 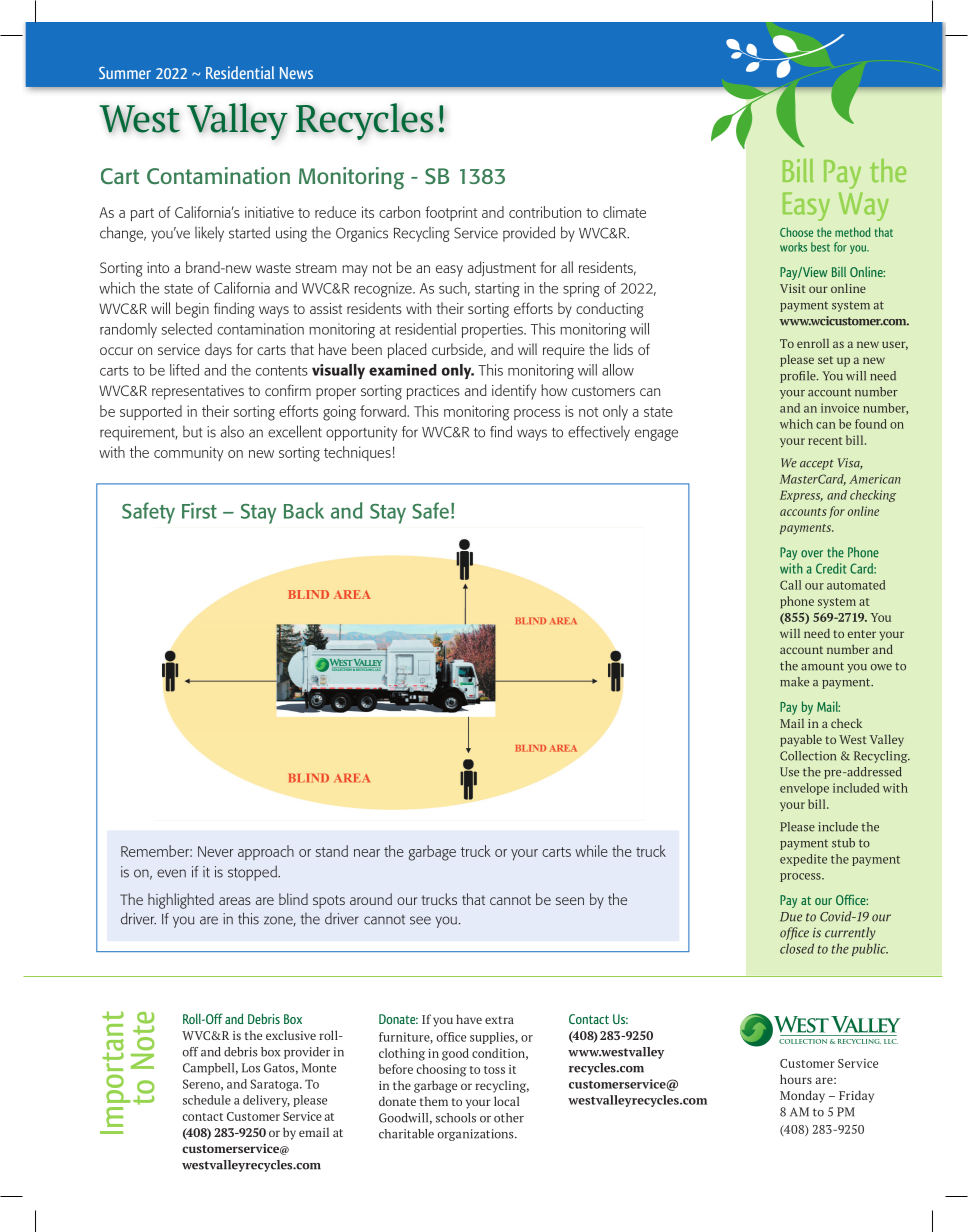 What do you see at coordinates (853, 232) in the screenshot?
I see `method` at bounding box center [853, 232].
